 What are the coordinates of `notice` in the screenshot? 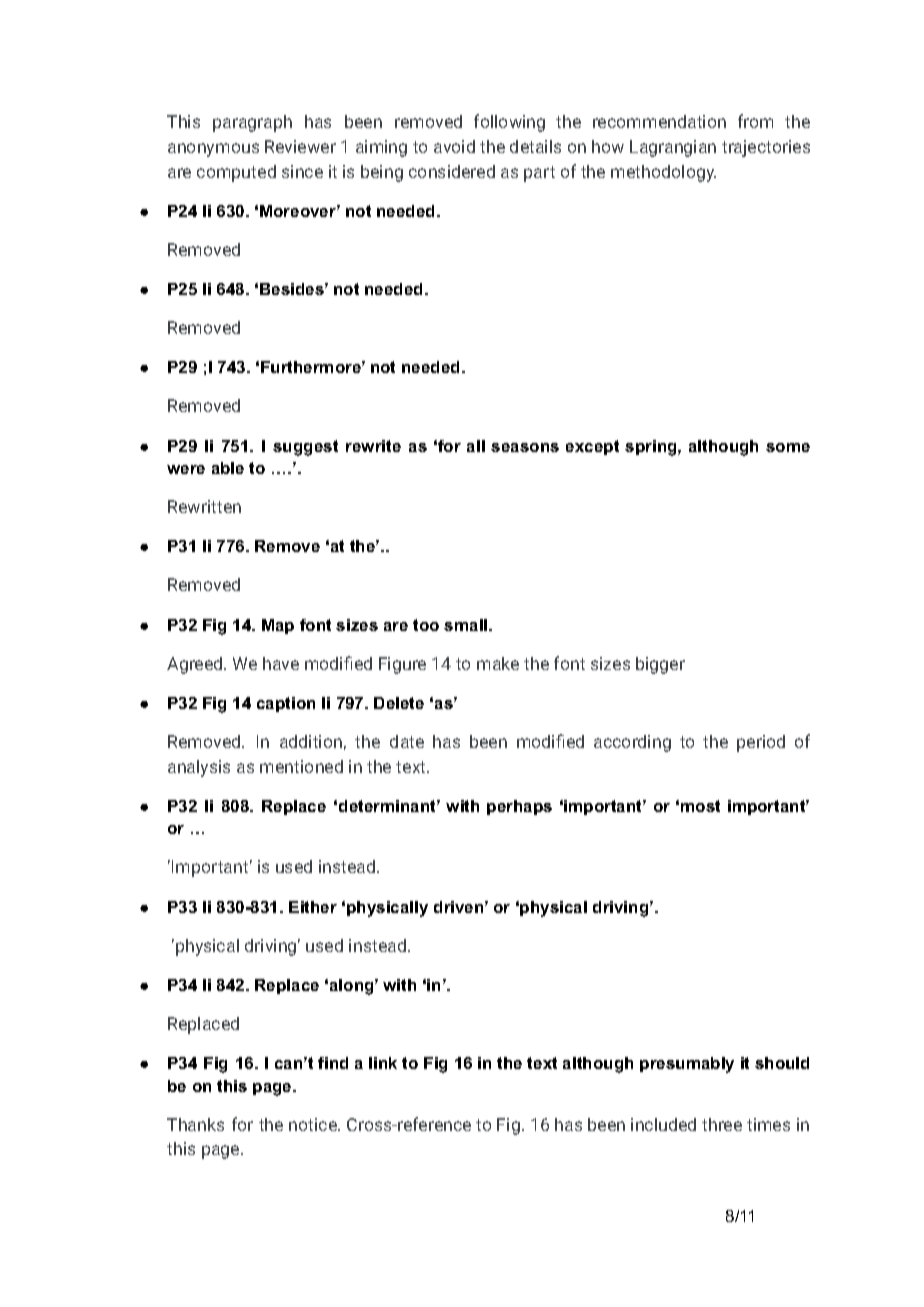 It's located at (314, 1124).
